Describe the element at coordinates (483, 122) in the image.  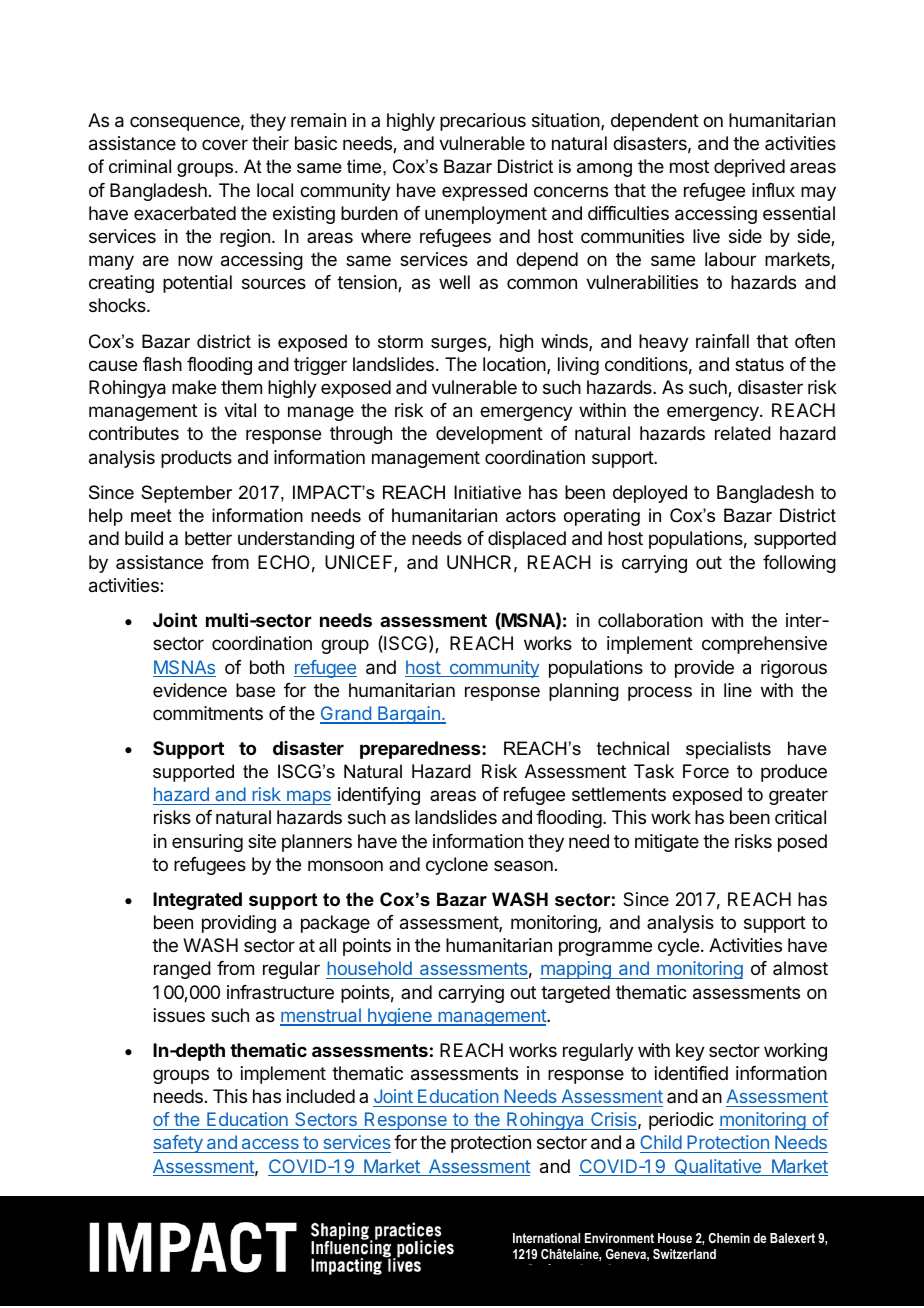
I see `precarious` at that location.
